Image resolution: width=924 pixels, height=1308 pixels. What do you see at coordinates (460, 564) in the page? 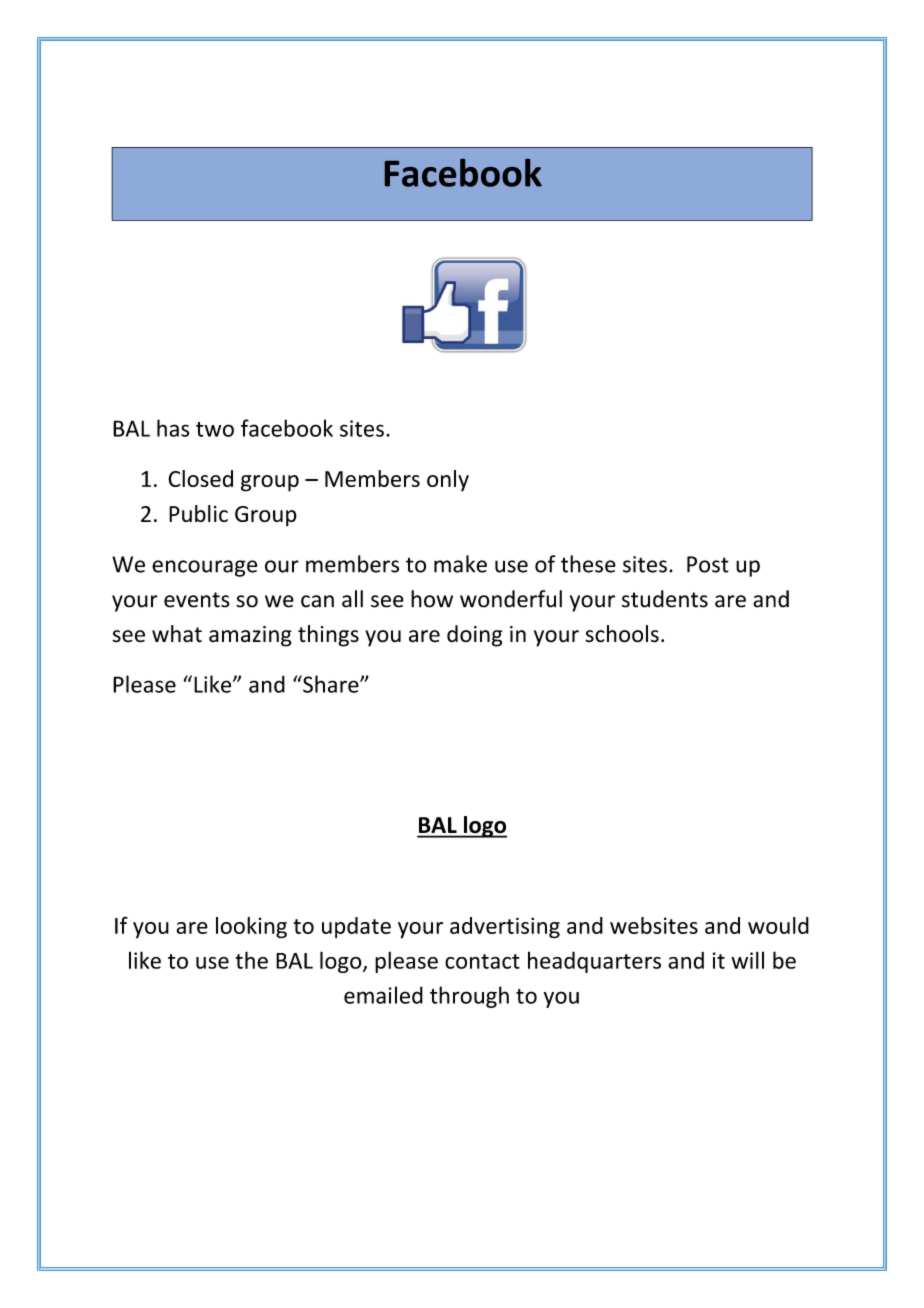
I see `make` at bounding box center [460, 564].
